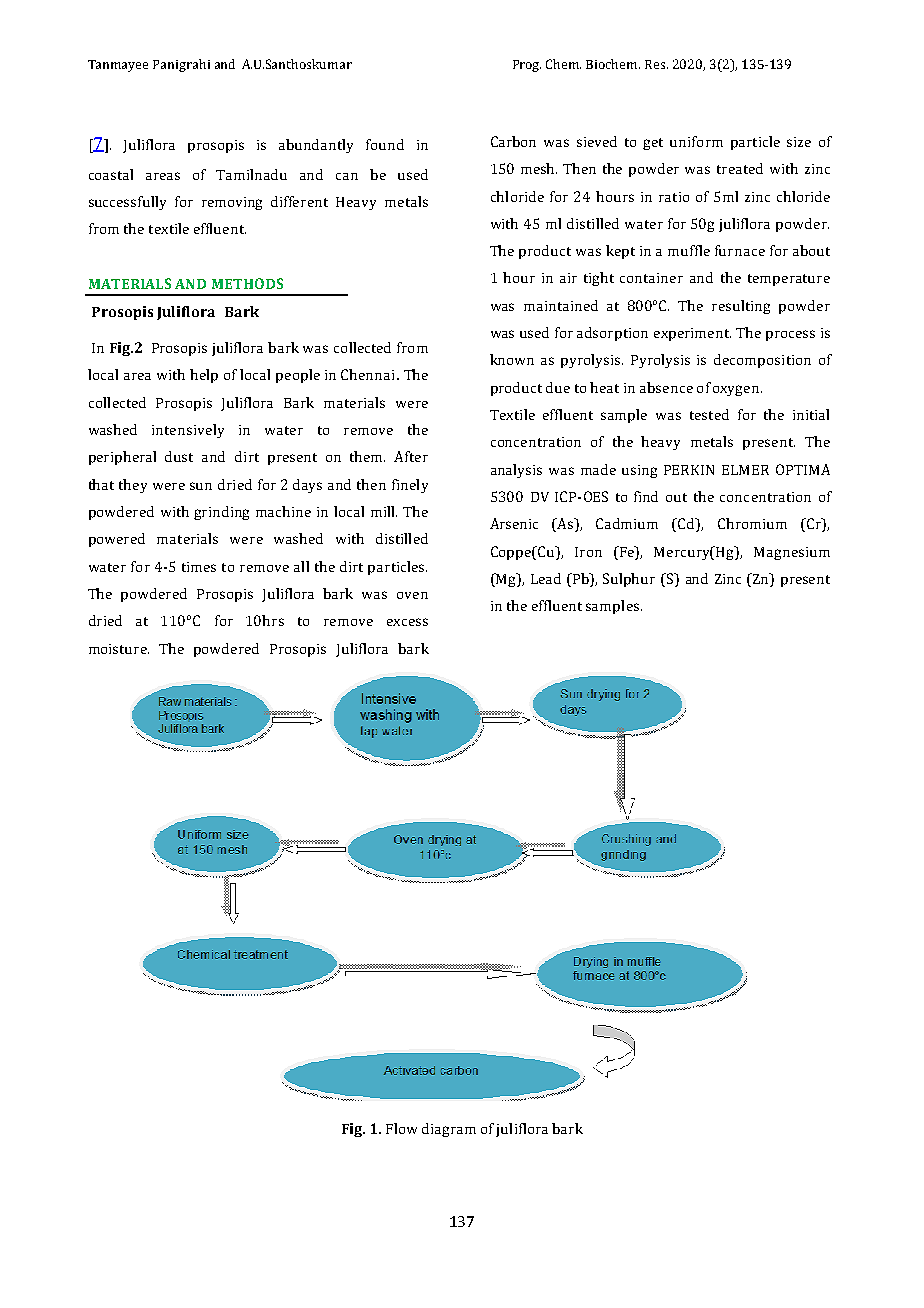  I want to click on excess, so click(407, 622).
